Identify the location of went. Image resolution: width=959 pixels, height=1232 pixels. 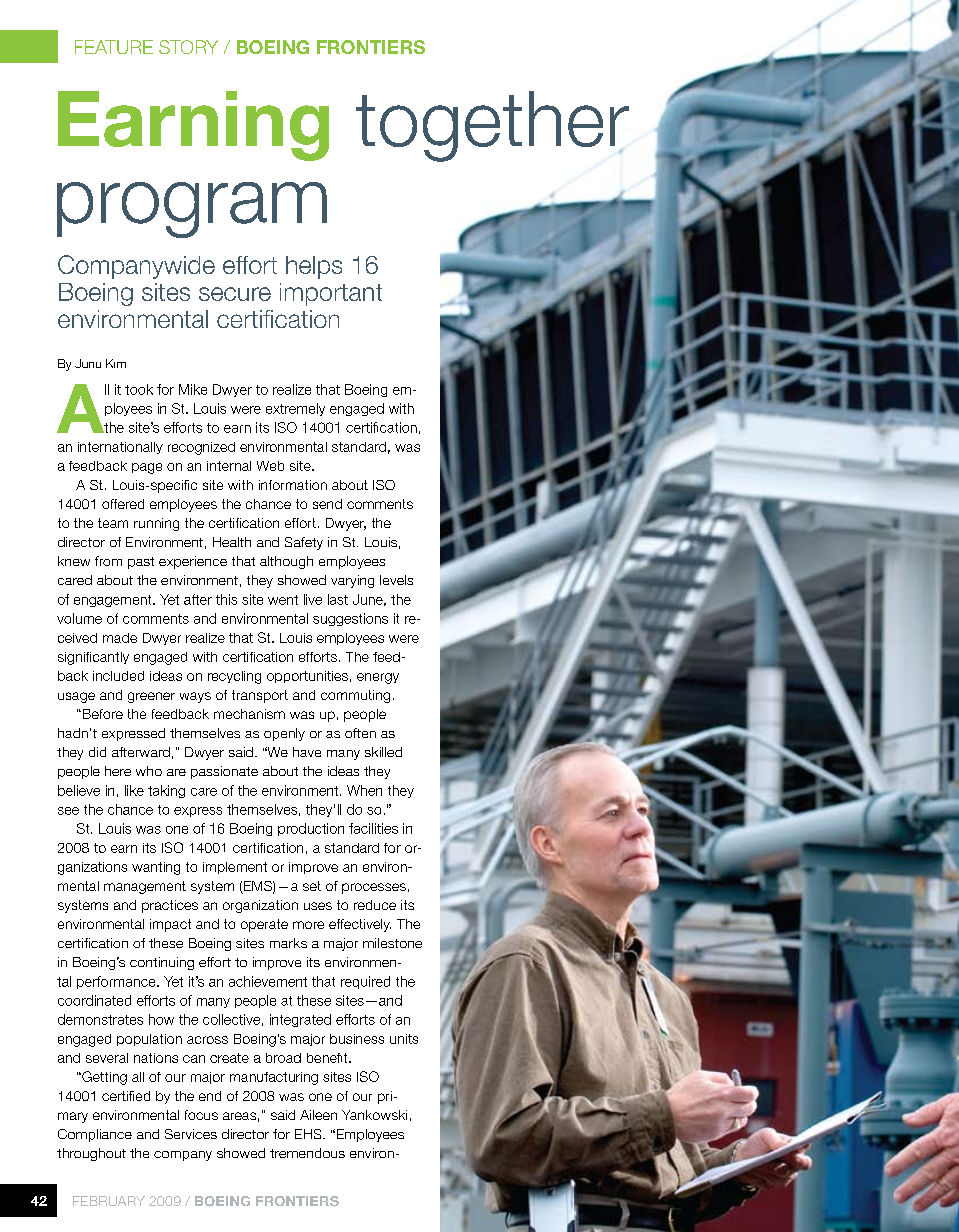
(283, 600).
